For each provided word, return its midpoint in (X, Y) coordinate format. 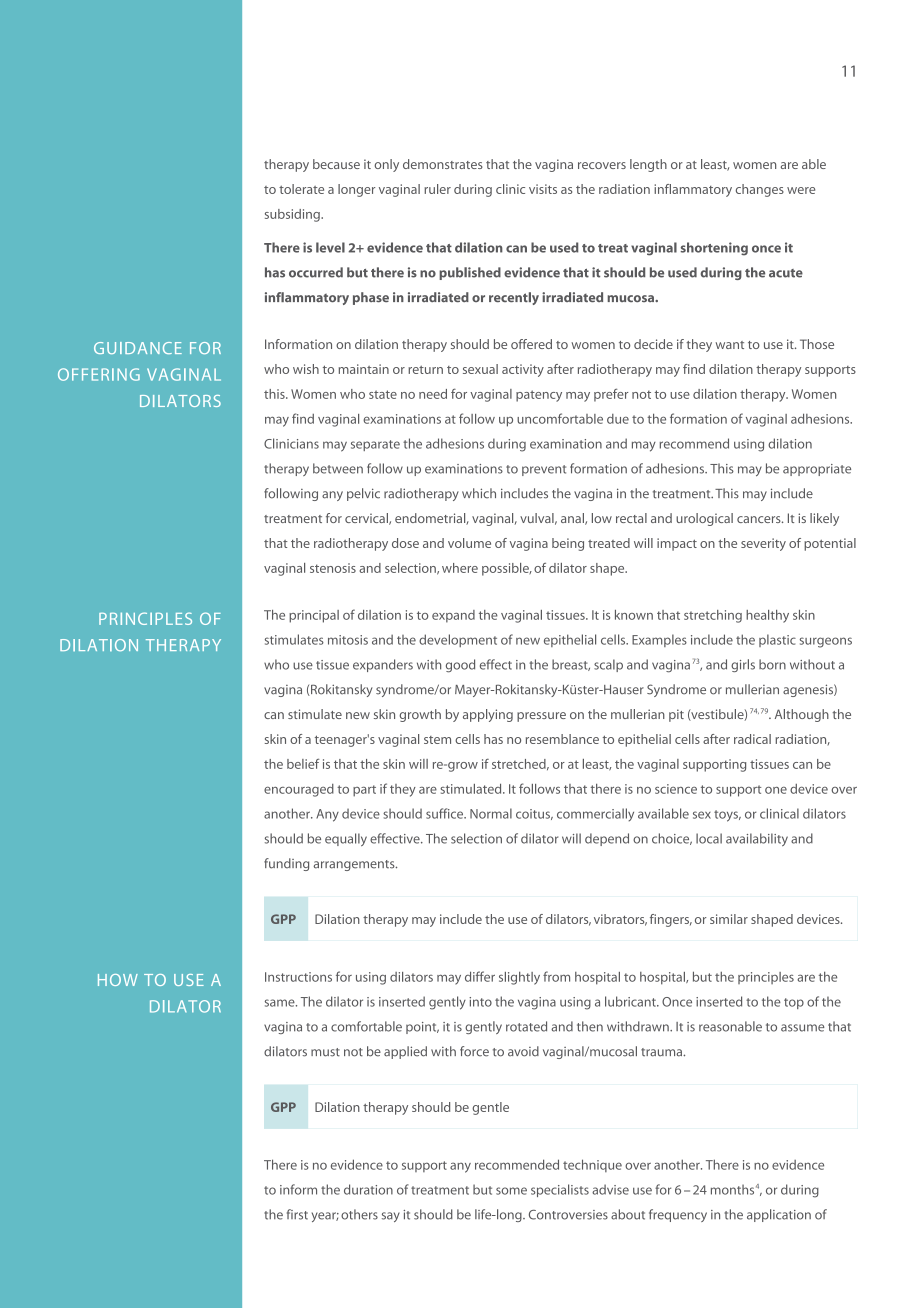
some (511, 1191)
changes (760, 190)
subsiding (293, 215)
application (779, 1215)
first (297, 1214)
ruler (437, 189)
